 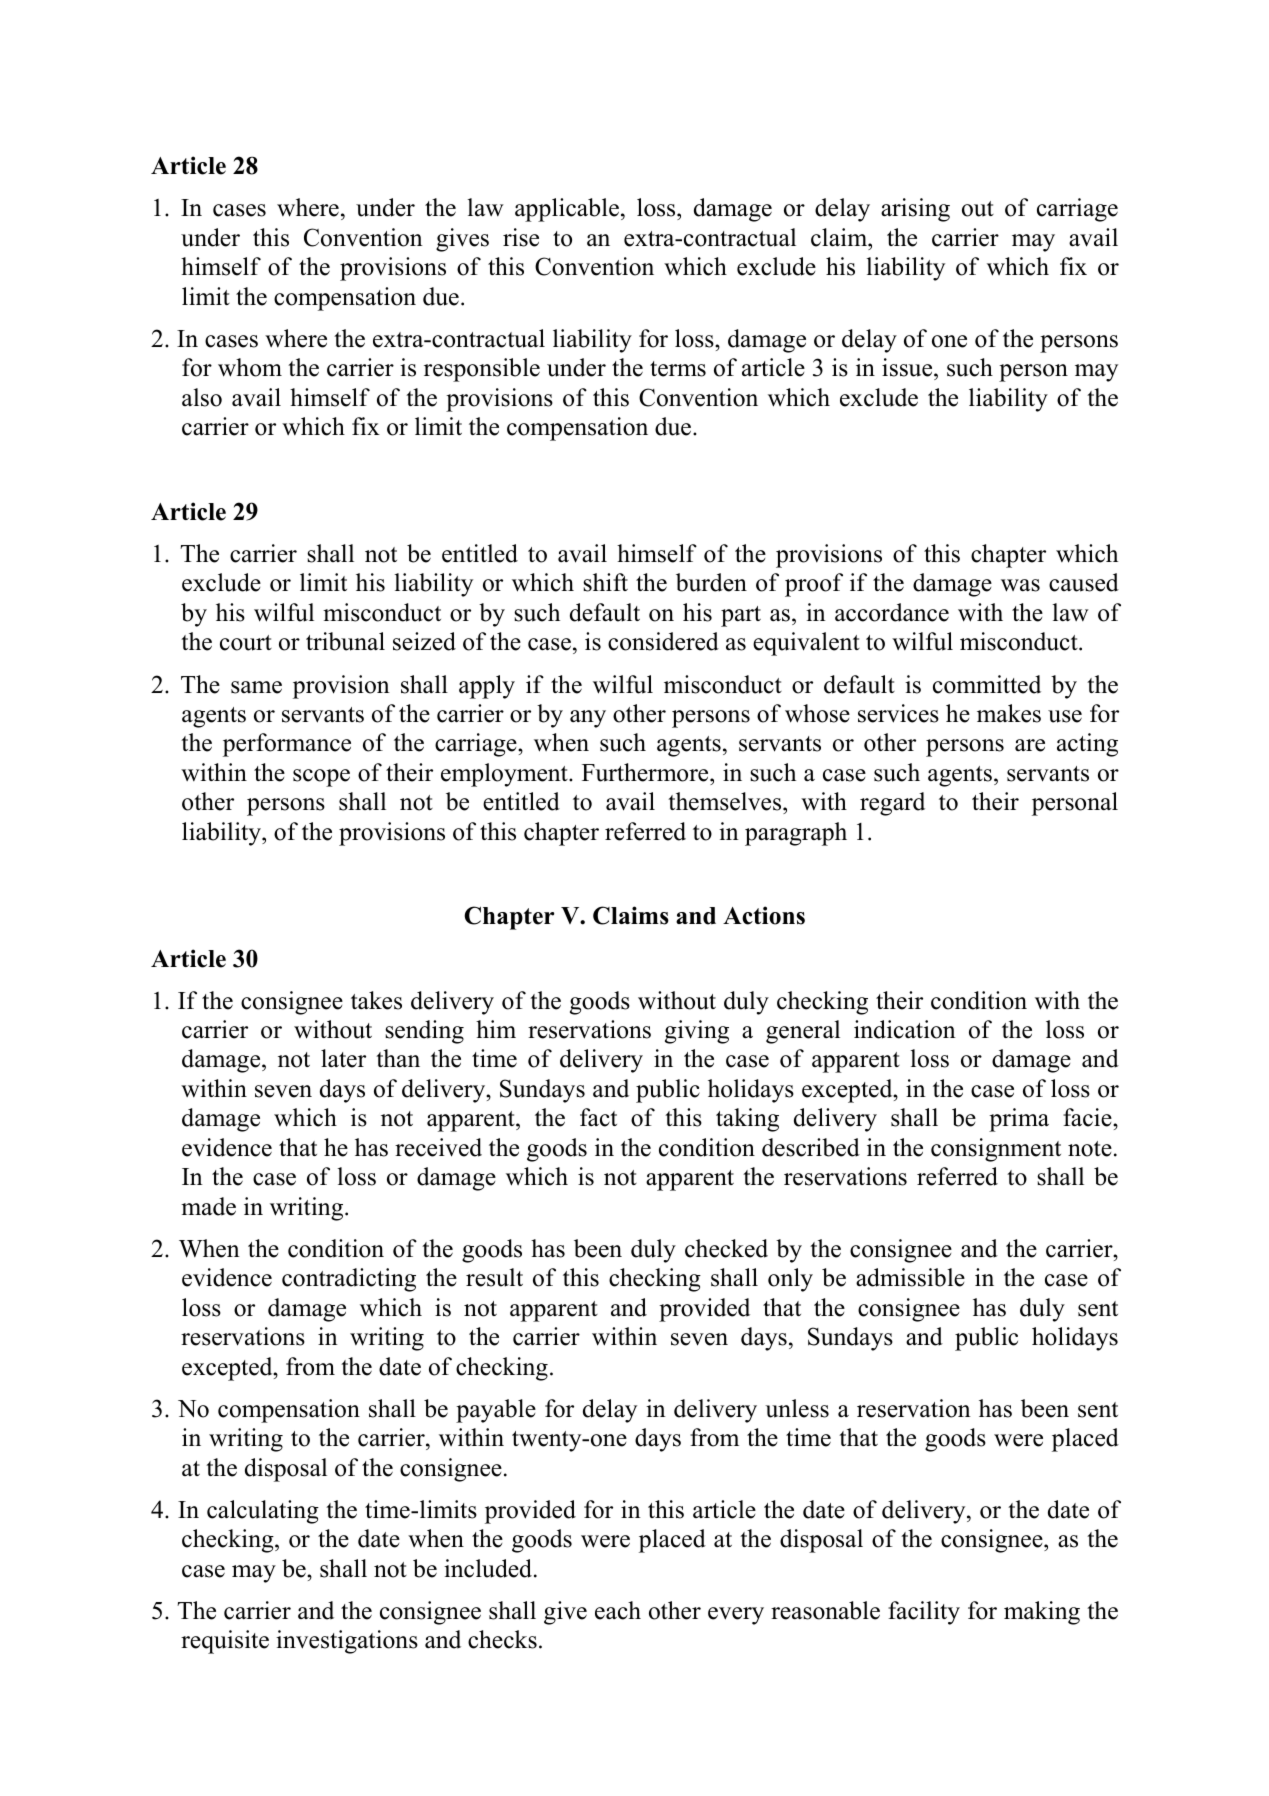 What do you see at coordinates (347, 1642) in the image?
I see `investigations` at bounding box center [347, 1642].
